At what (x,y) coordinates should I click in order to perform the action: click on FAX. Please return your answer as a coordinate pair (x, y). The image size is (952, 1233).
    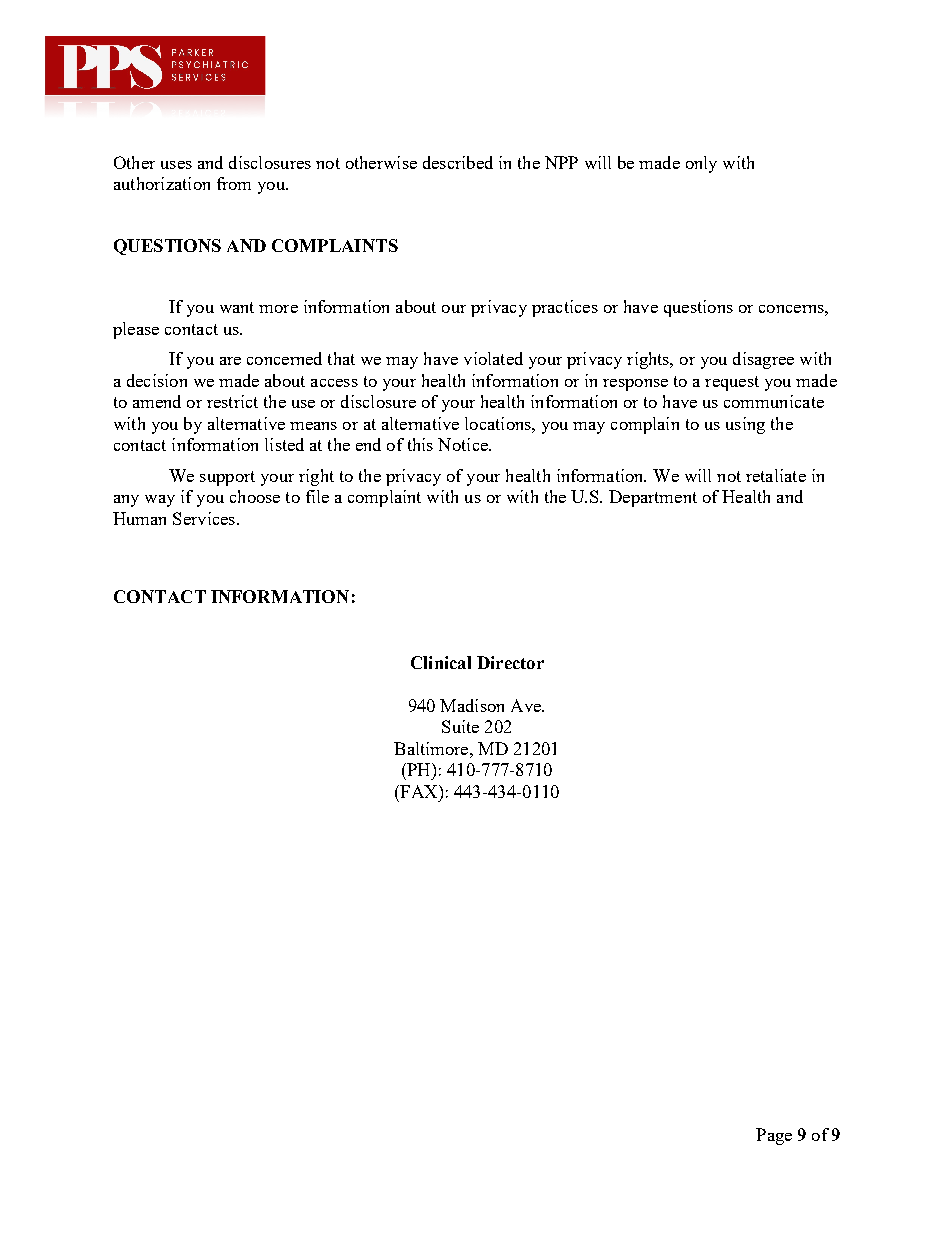
    Looking at the image, I should click on (419, 791).
